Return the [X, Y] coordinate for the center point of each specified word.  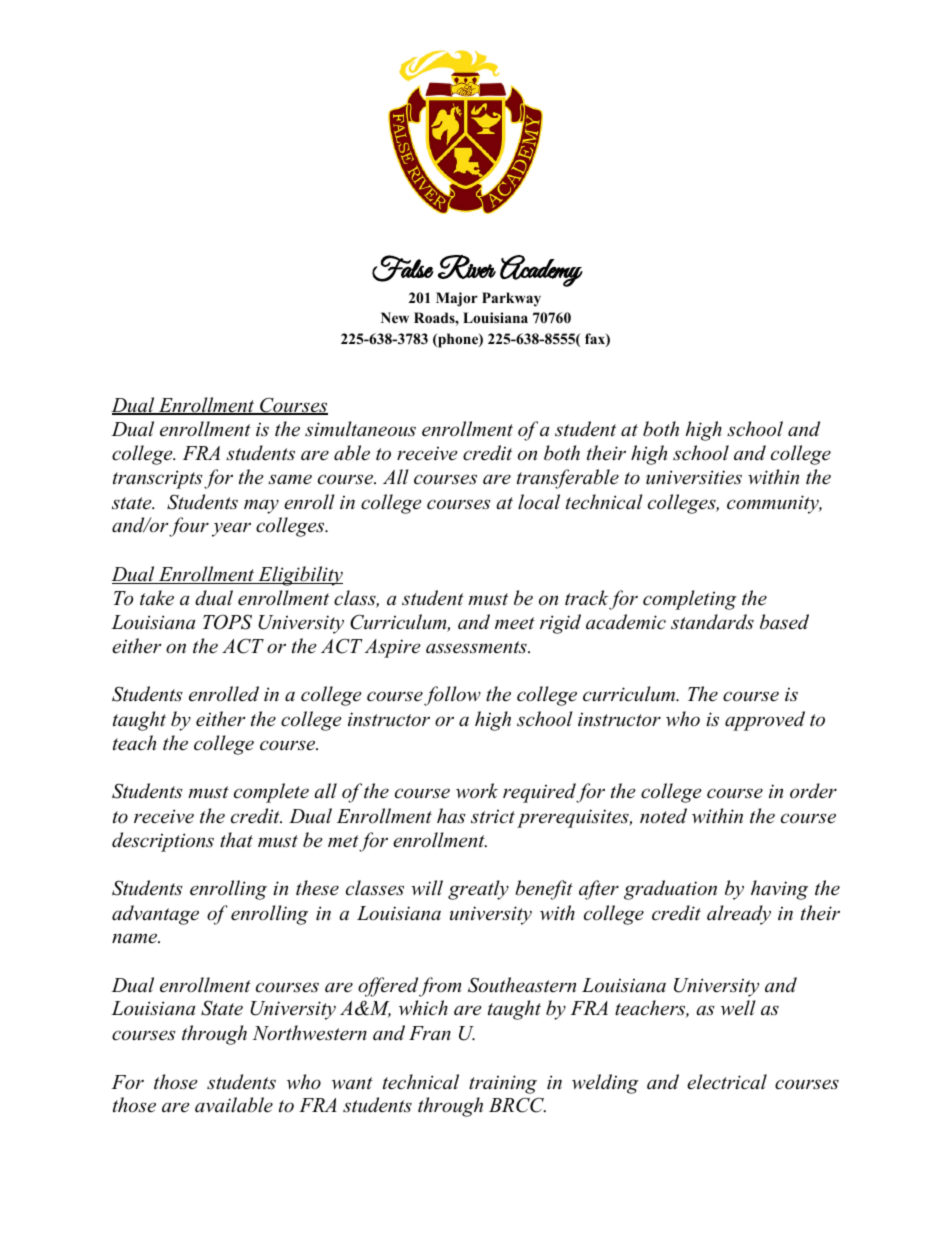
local [539, 502]
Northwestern [309, 1033]
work [477, 791]
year [231, 529]
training [503, 1084]
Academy [541, 271]
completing [690, 600]
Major [457, 299]
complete [271, 793]
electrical [727, 1082]
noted [663, 816]
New [395, 317]
